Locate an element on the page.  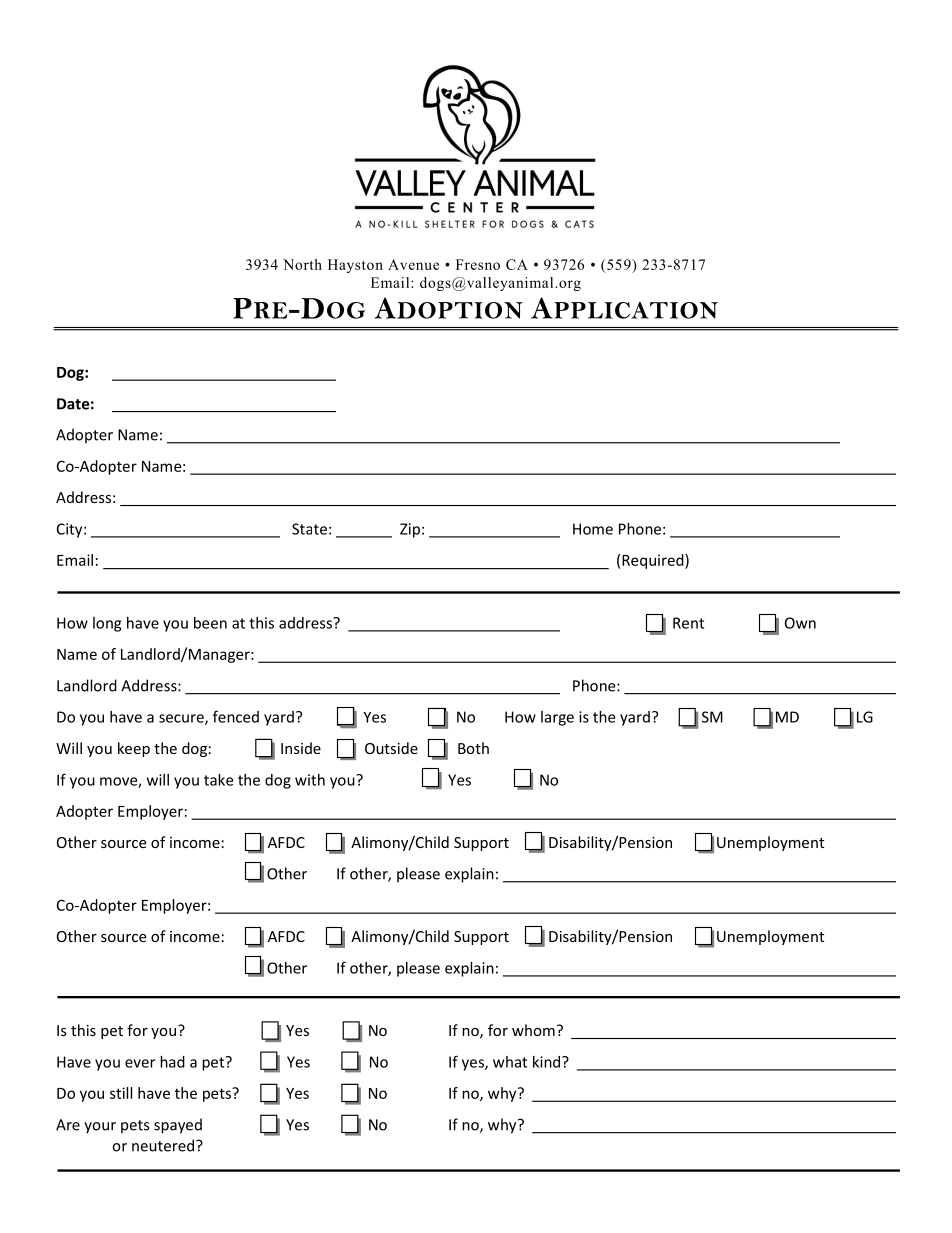
Fresno is located at coordinates (478, 264).
